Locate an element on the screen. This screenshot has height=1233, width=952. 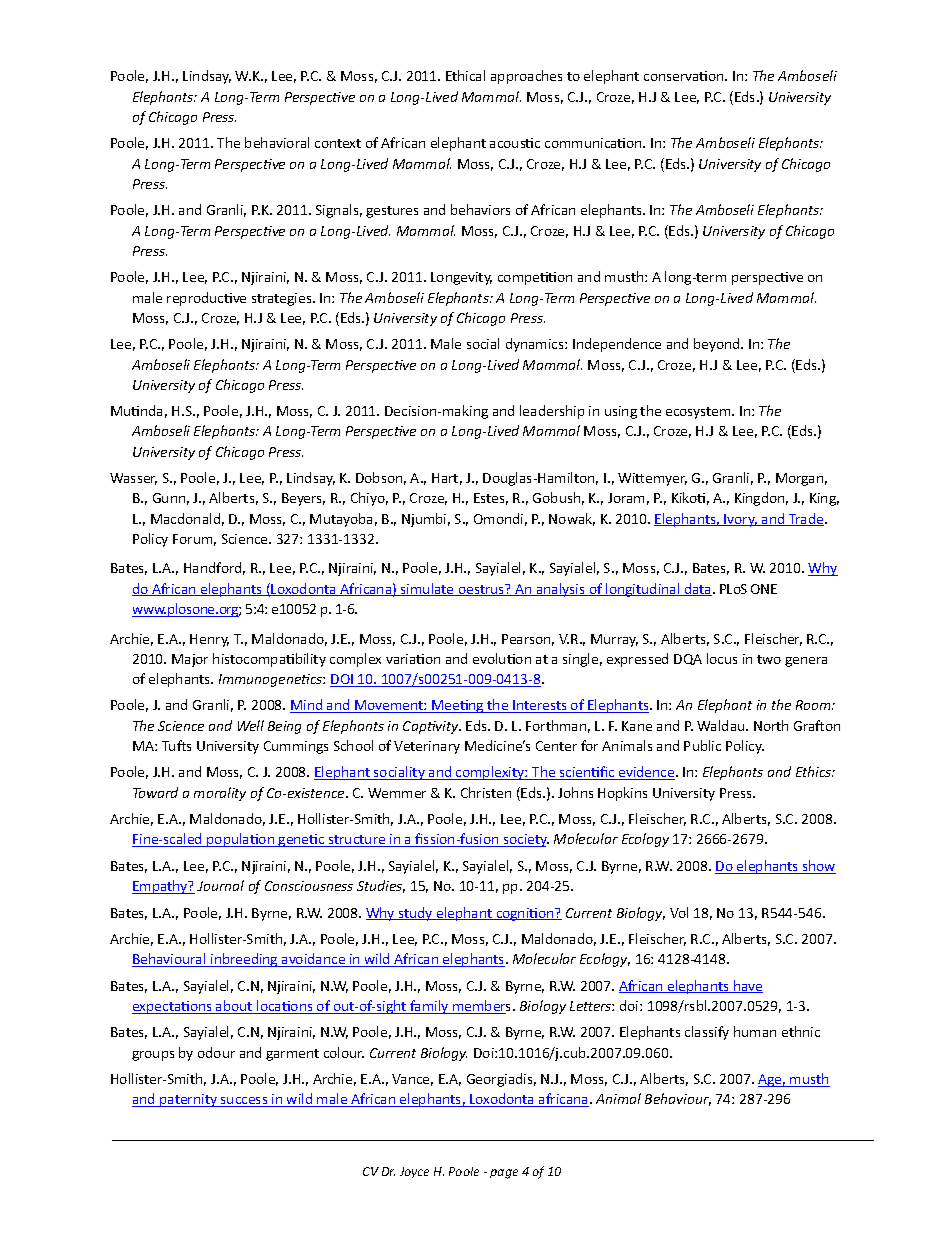
approaches is located at coordinates (526, 77).
